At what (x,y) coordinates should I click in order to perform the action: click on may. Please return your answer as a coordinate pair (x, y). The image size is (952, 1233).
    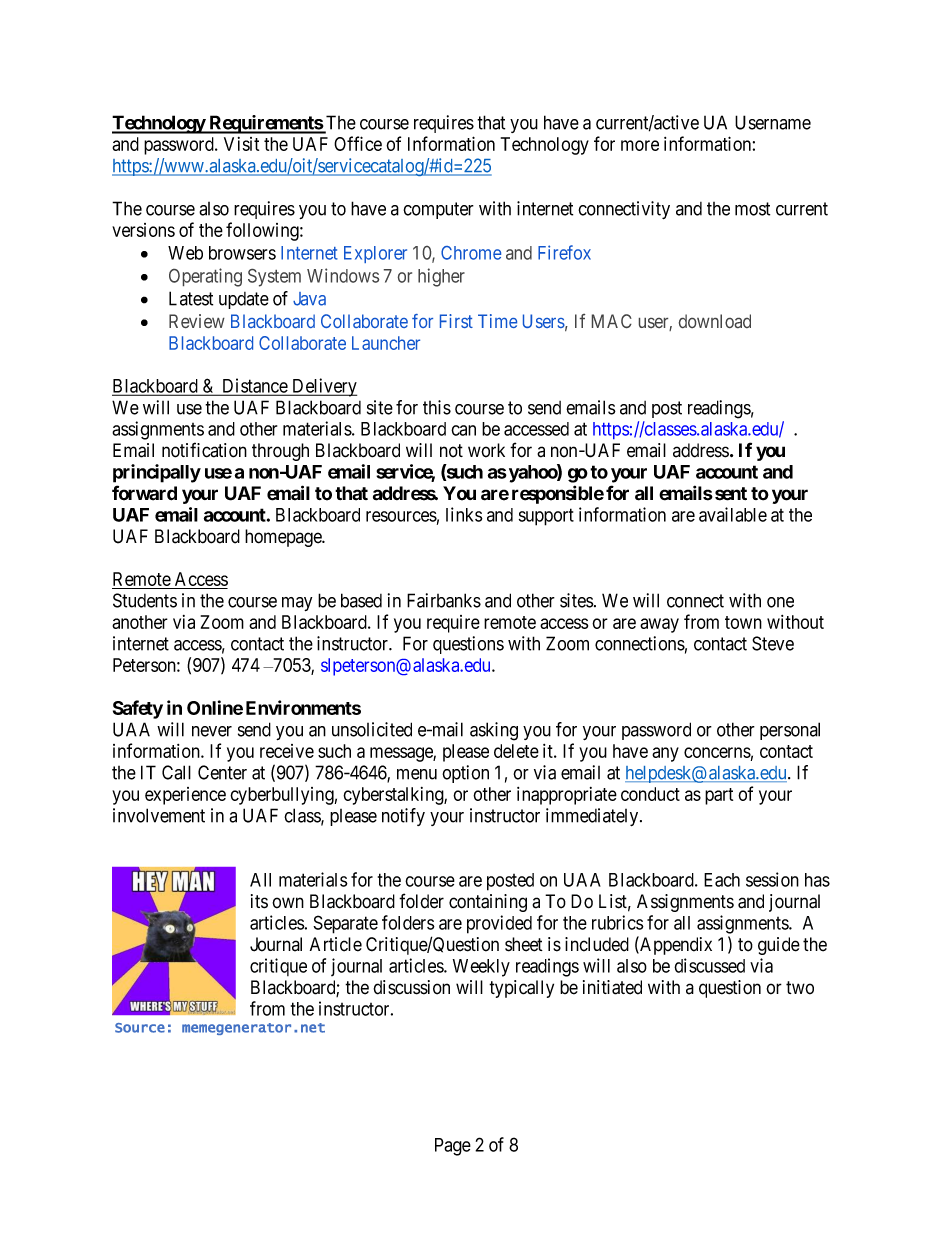
    Looking at the image, I should click on (297, 604).
